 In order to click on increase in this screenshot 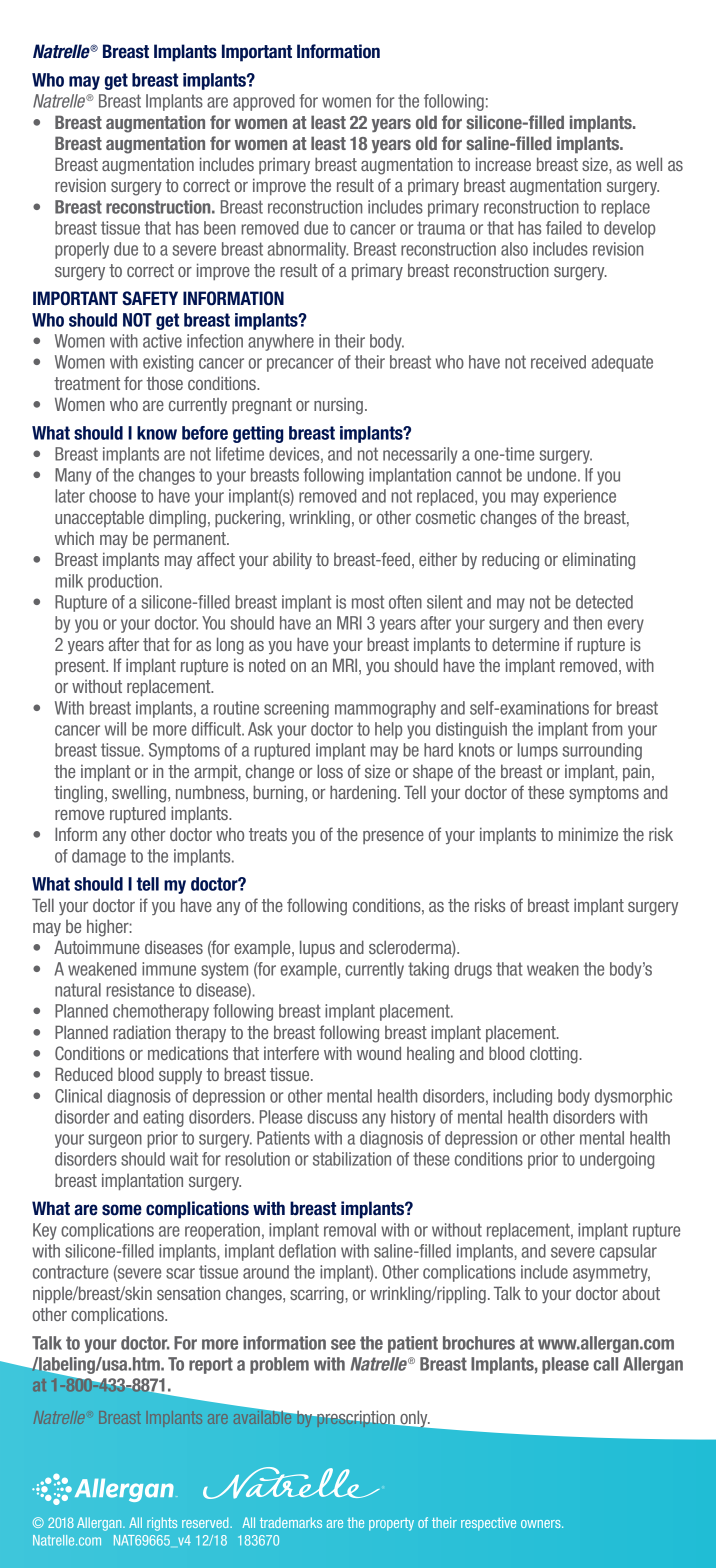, I will do `click(503, 164)`.
